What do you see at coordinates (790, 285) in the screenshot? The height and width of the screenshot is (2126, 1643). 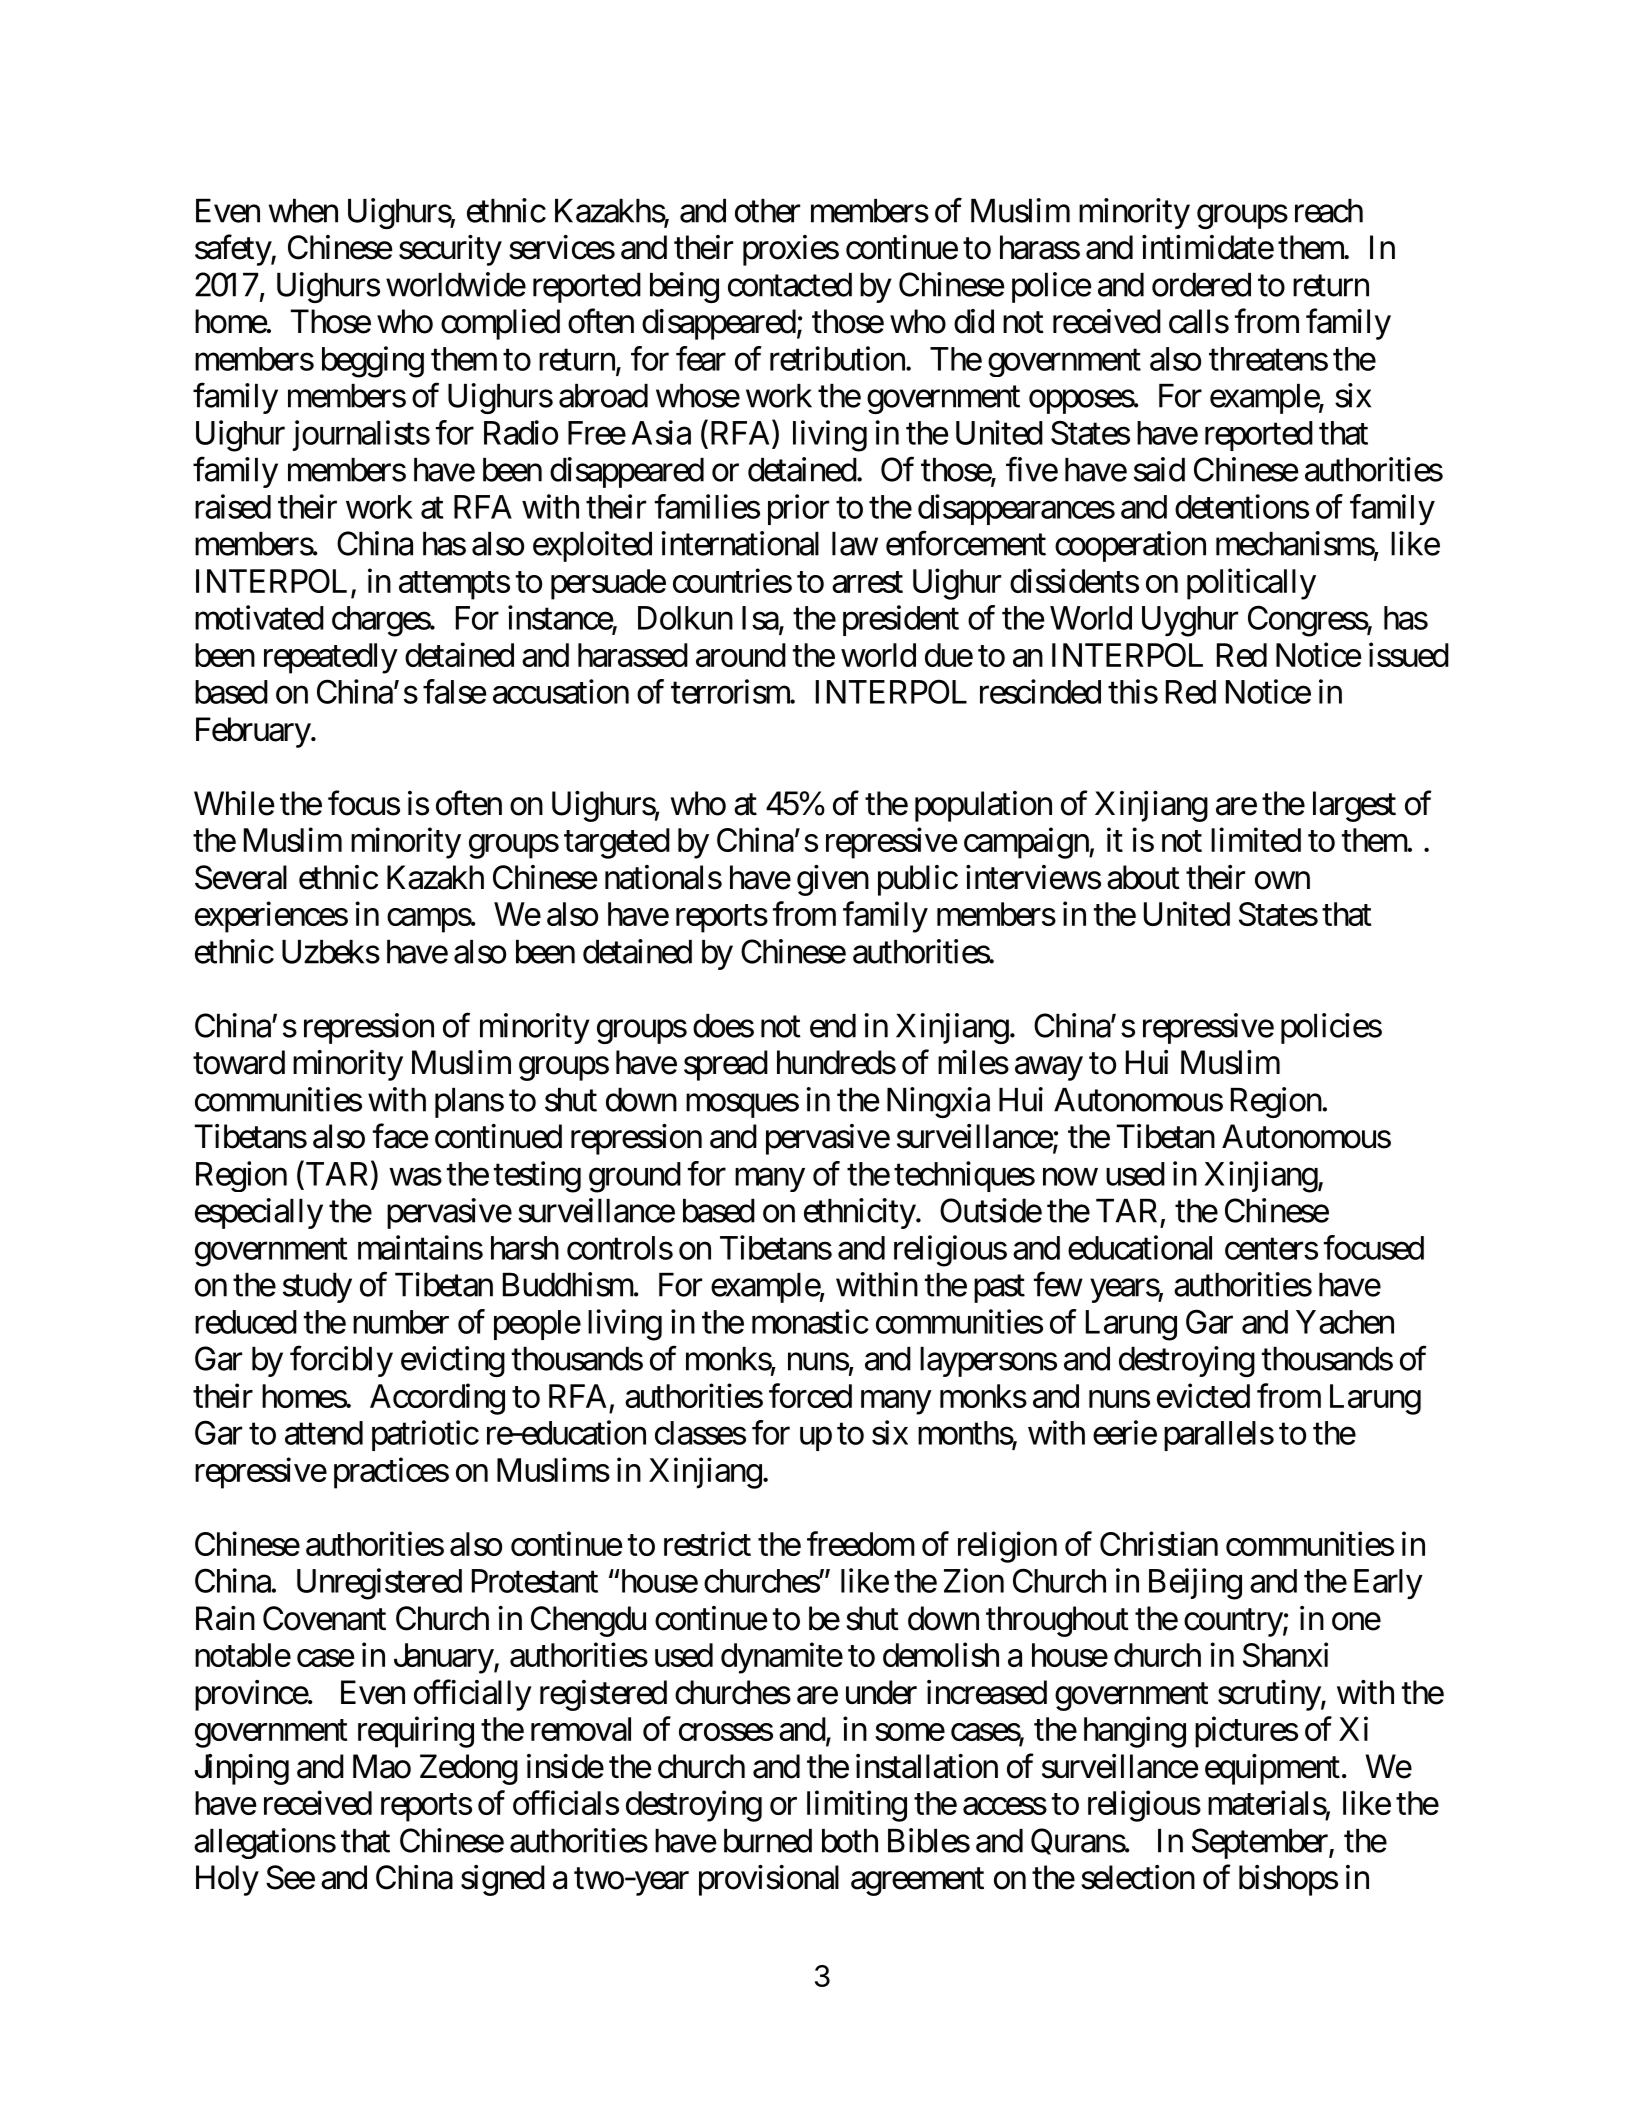 I see `contacted` at bounding box center [790, 285].
